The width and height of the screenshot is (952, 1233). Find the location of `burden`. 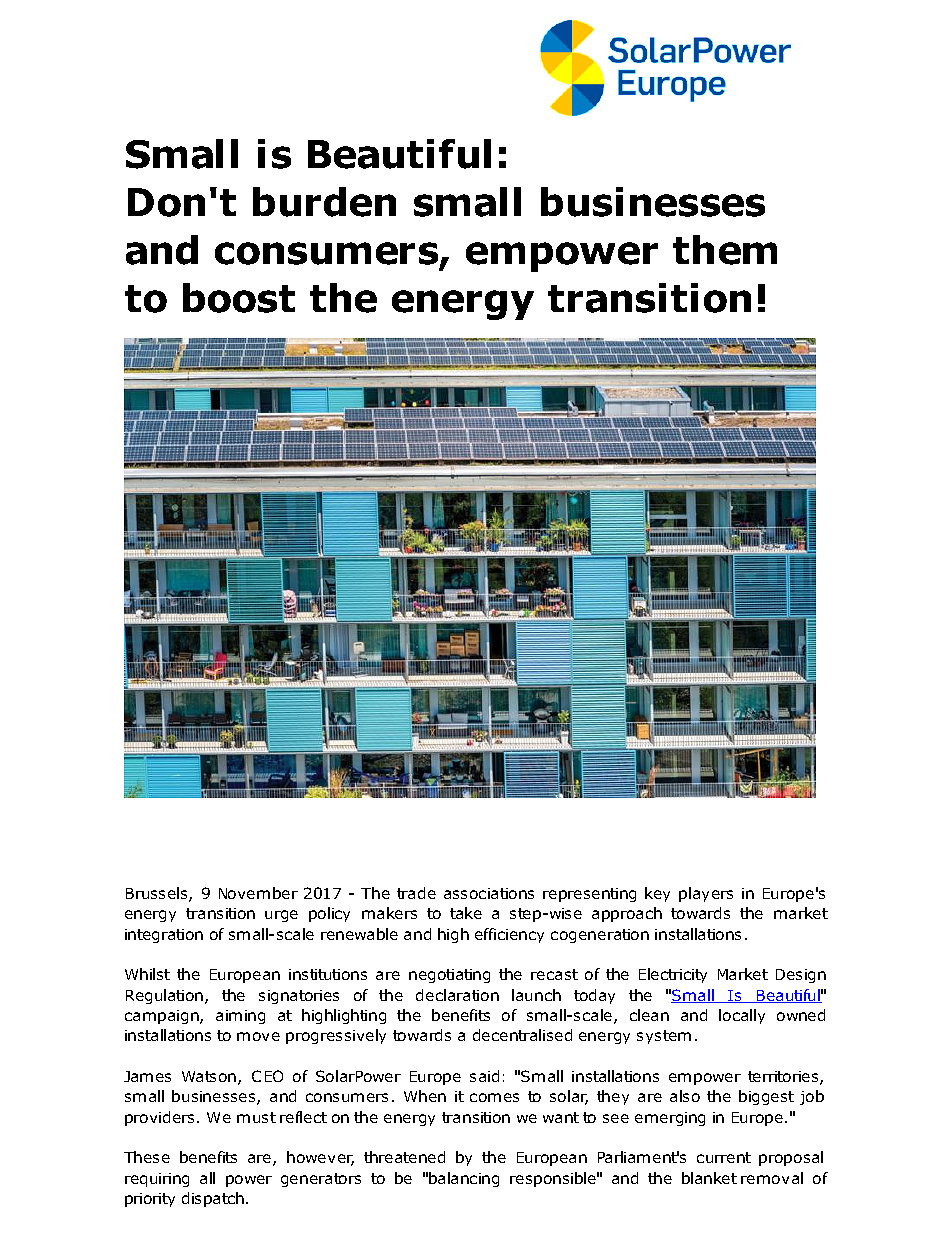

burden is located at coordinates (324, 202).
